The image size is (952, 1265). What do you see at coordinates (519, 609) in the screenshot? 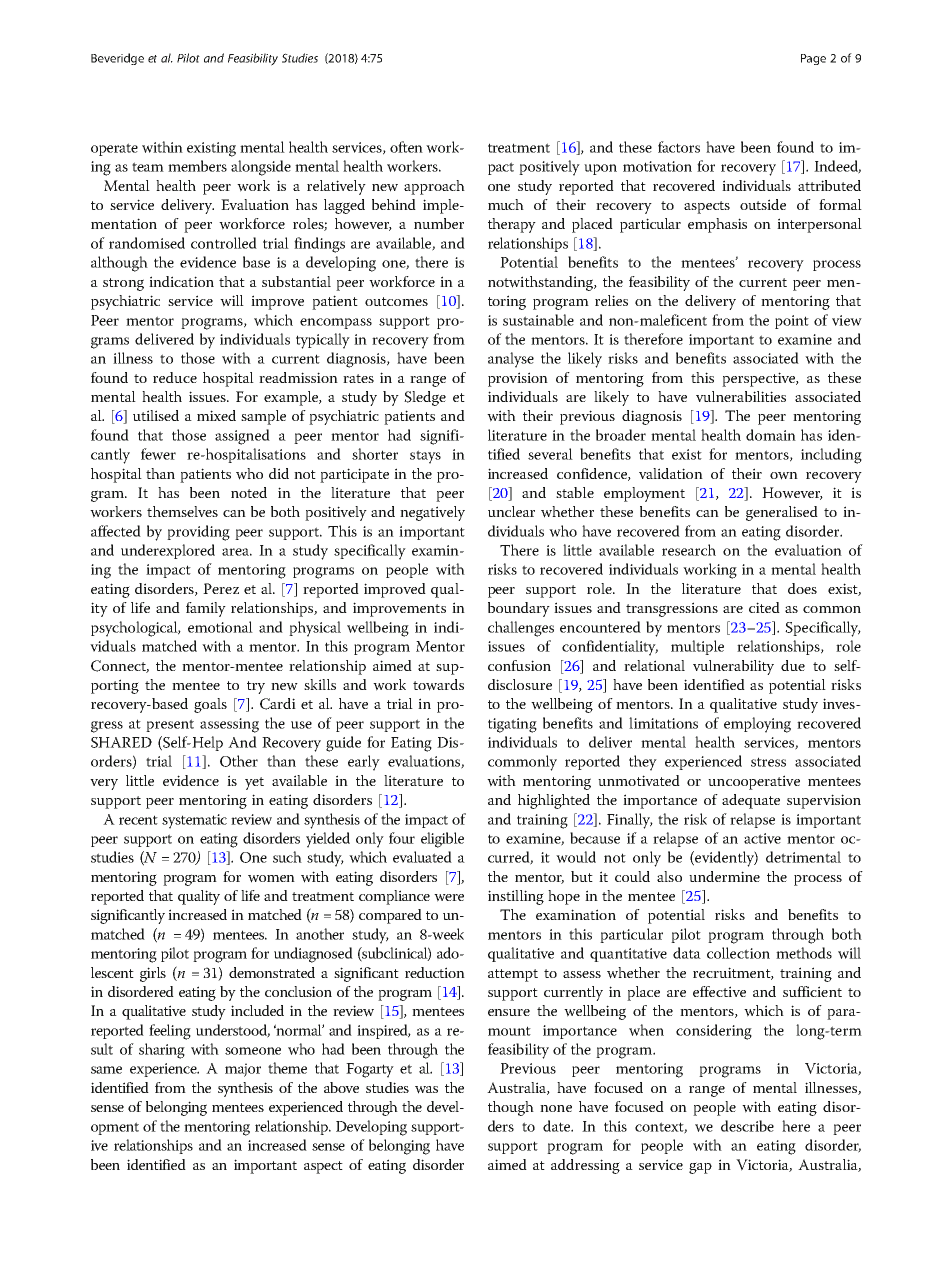
I see `boundary` at bounding box center [519, 609].
